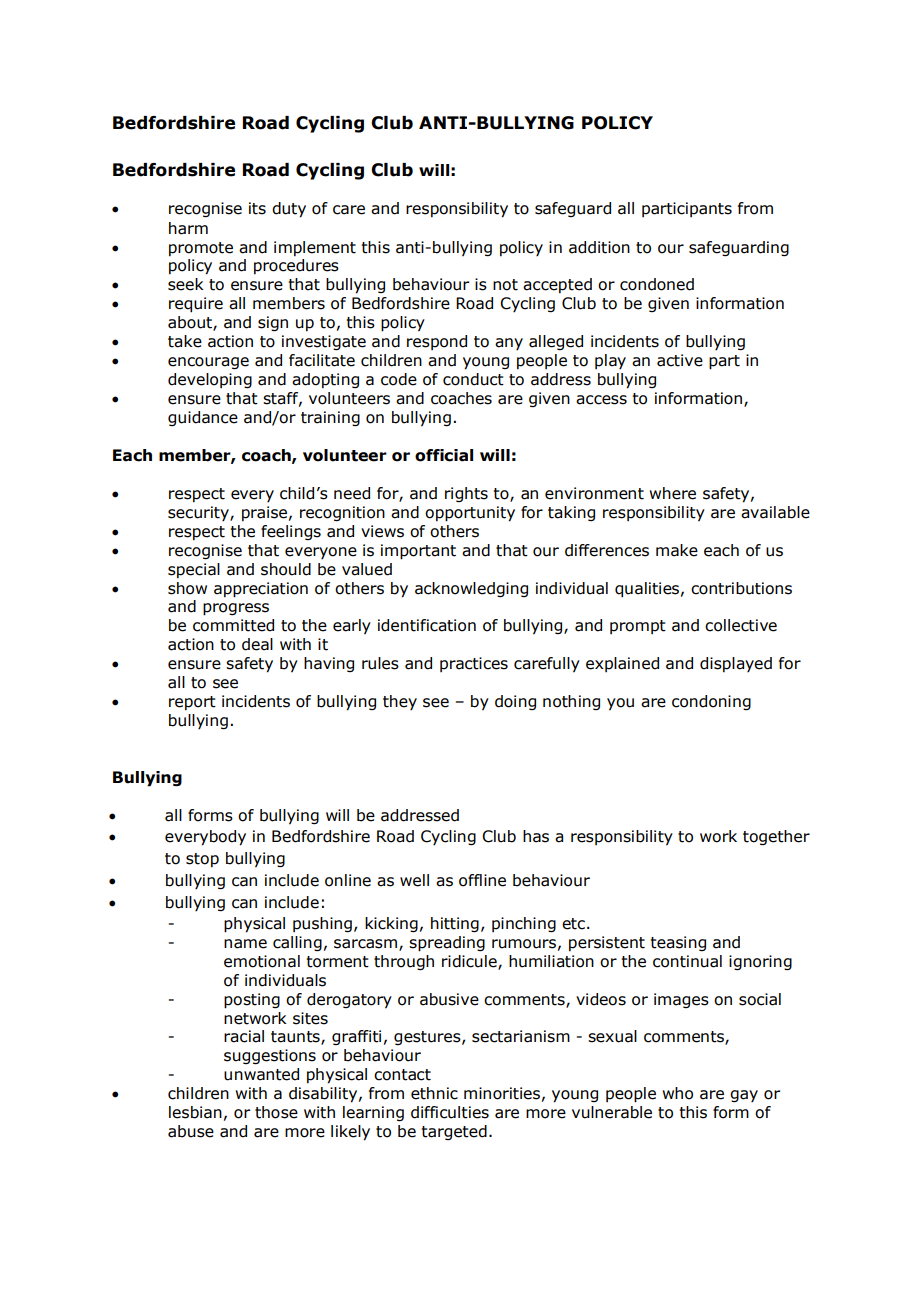 The image size is (924, 1308). I want to click on make, so click(677, 550).
